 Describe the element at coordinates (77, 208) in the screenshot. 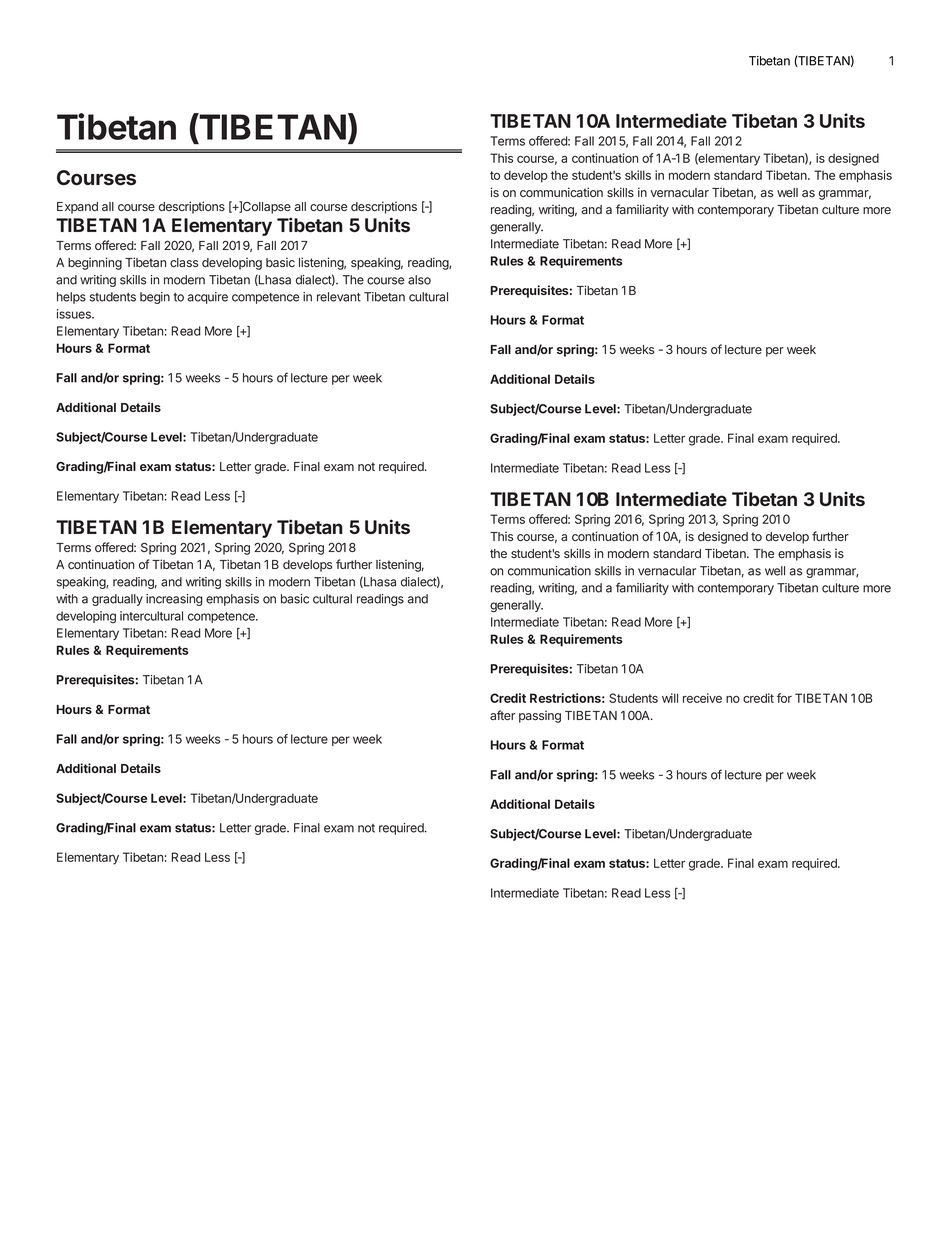

I see `Expand` at that location.
